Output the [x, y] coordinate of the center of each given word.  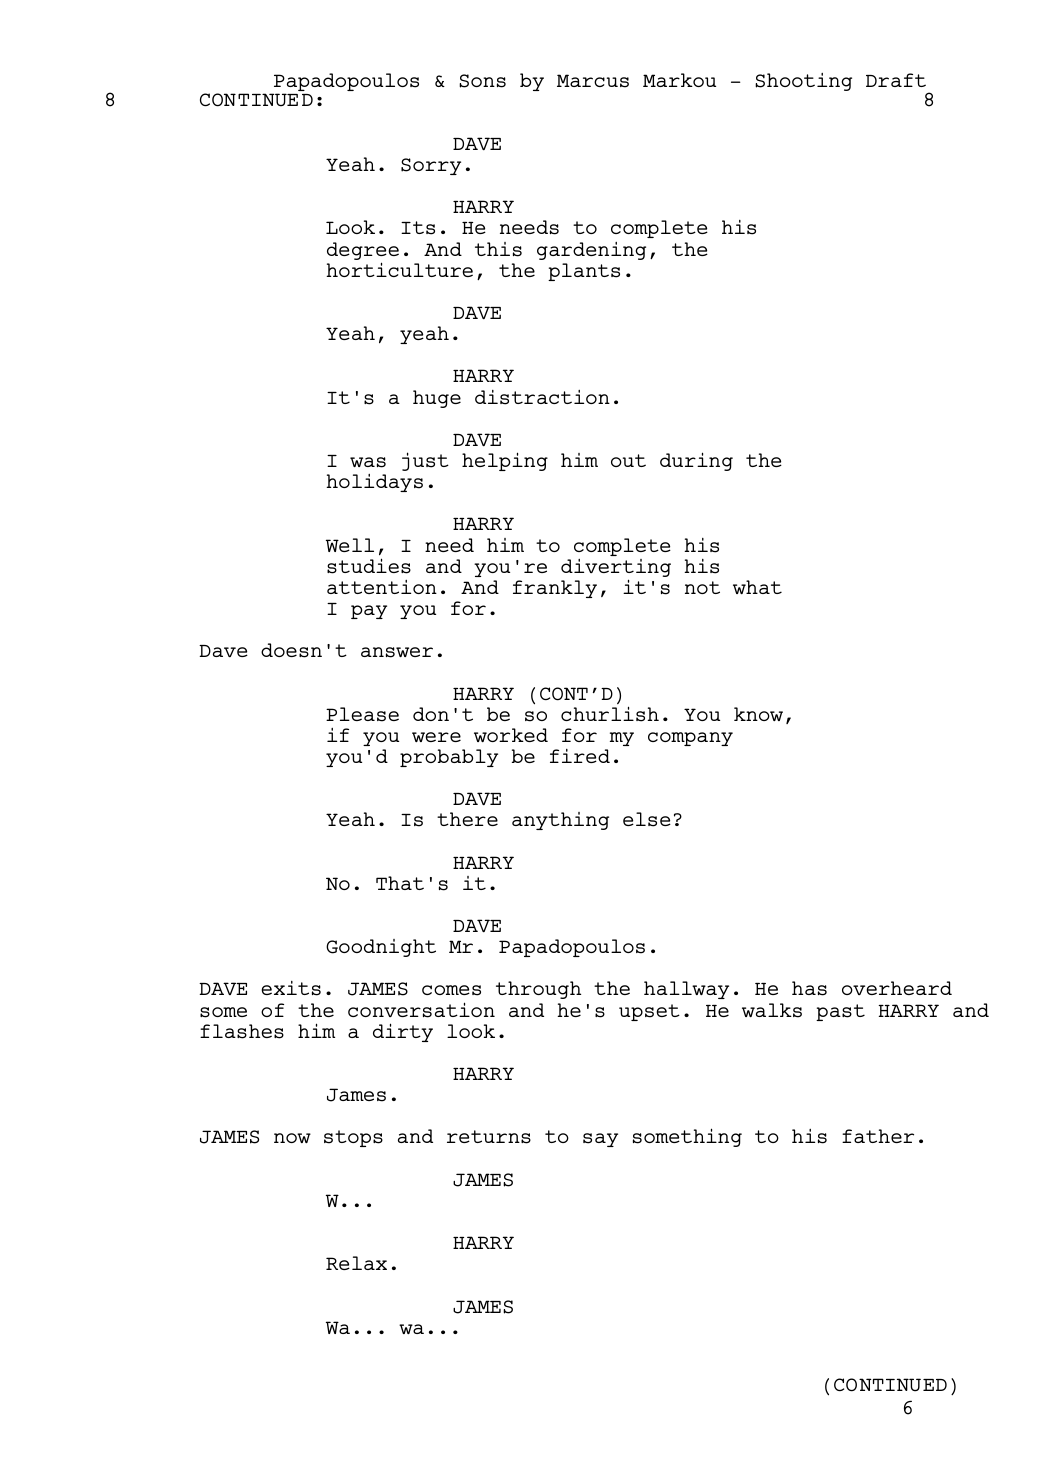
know [758, 714]
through [538, 990]
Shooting [803, 82]
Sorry [431, 166]
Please [362, 714]
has [809, 988]
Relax [356, 1263]
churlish [610, 714]
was [368, 462]
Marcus [593, 81]
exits [291, 988]
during [696, 461]
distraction [542, 397]
